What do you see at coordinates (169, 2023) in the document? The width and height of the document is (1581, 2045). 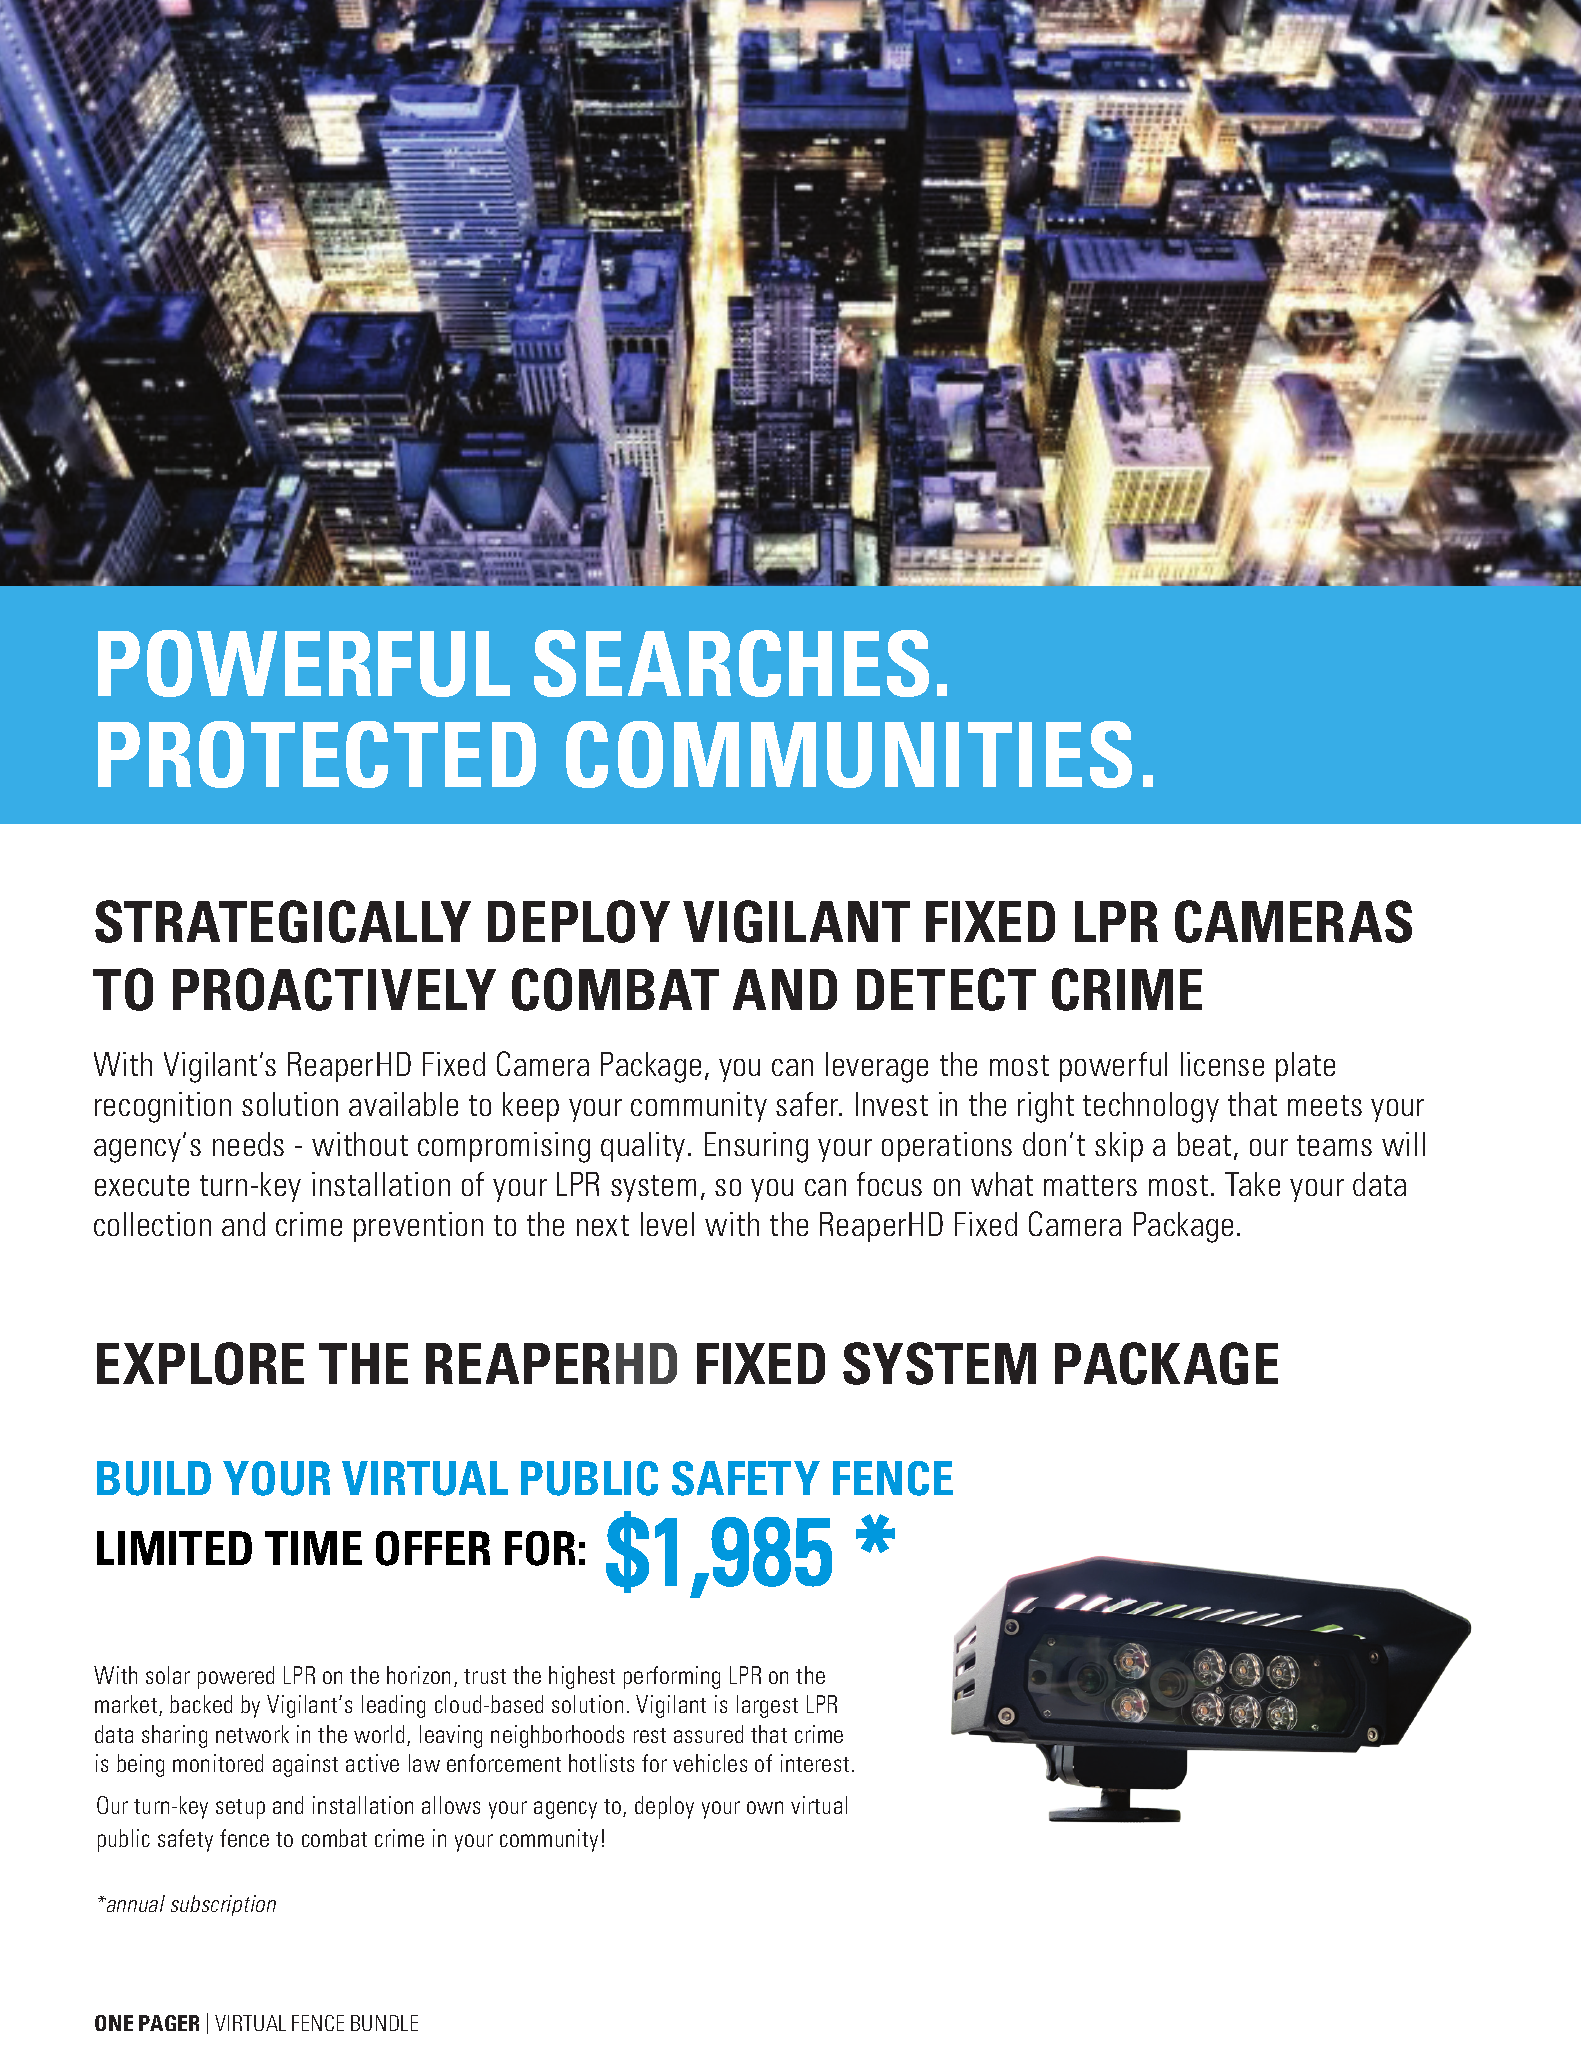 I see `PAGER` at bounding box center [169, 2023].
